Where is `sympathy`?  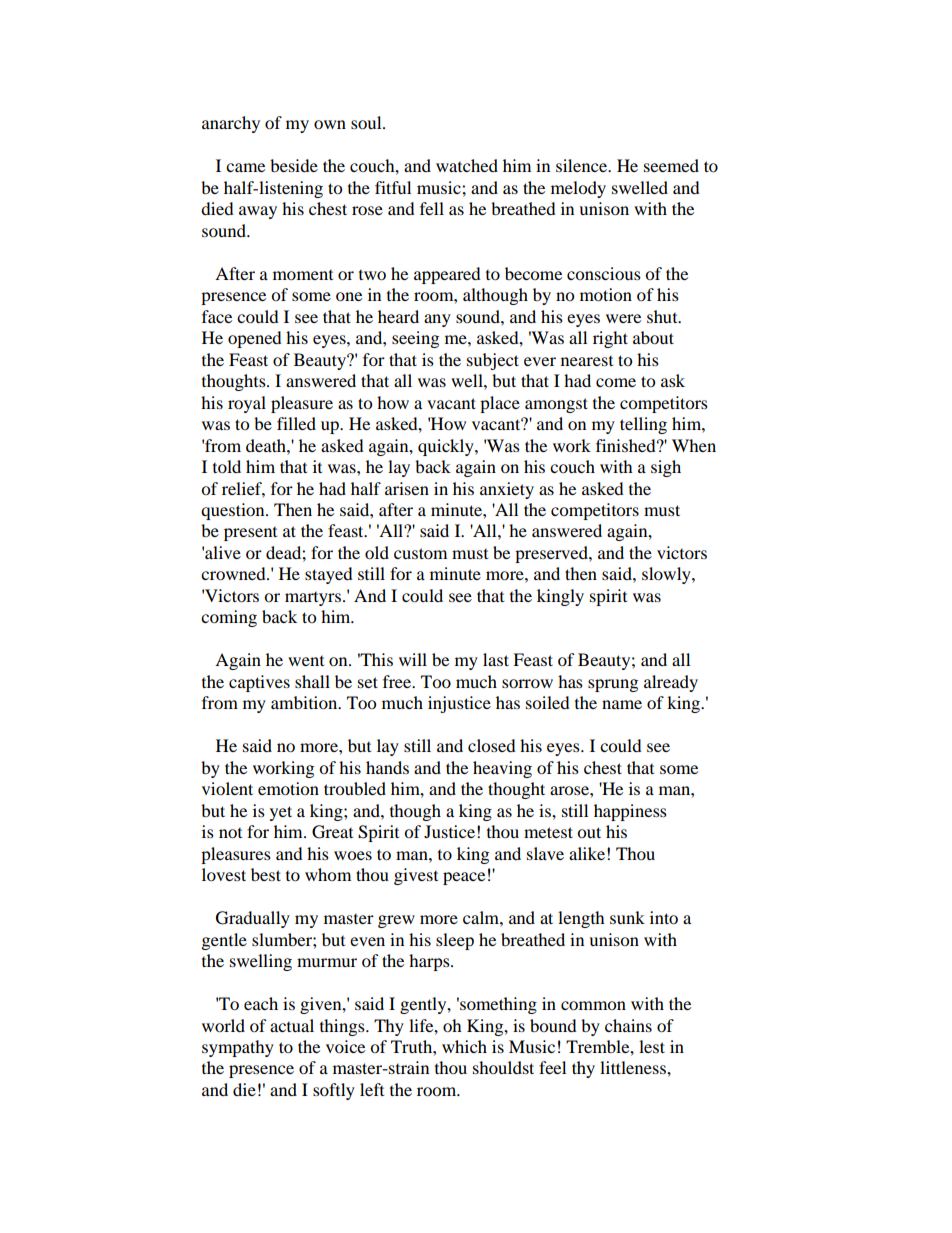
sympathy is located at coordinates (238, 1048).
